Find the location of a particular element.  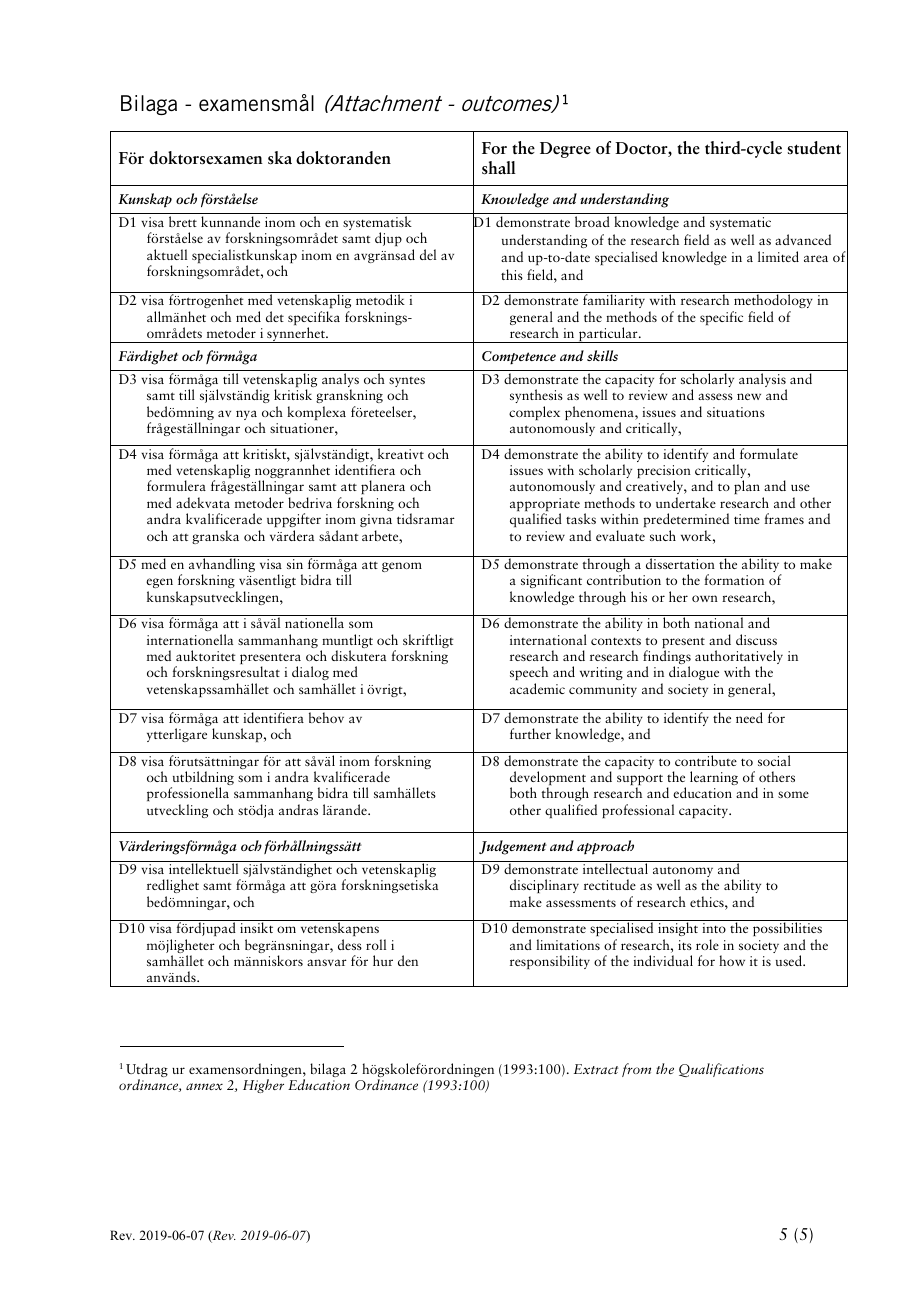

avhandling is located at coordinates (222, 565).
